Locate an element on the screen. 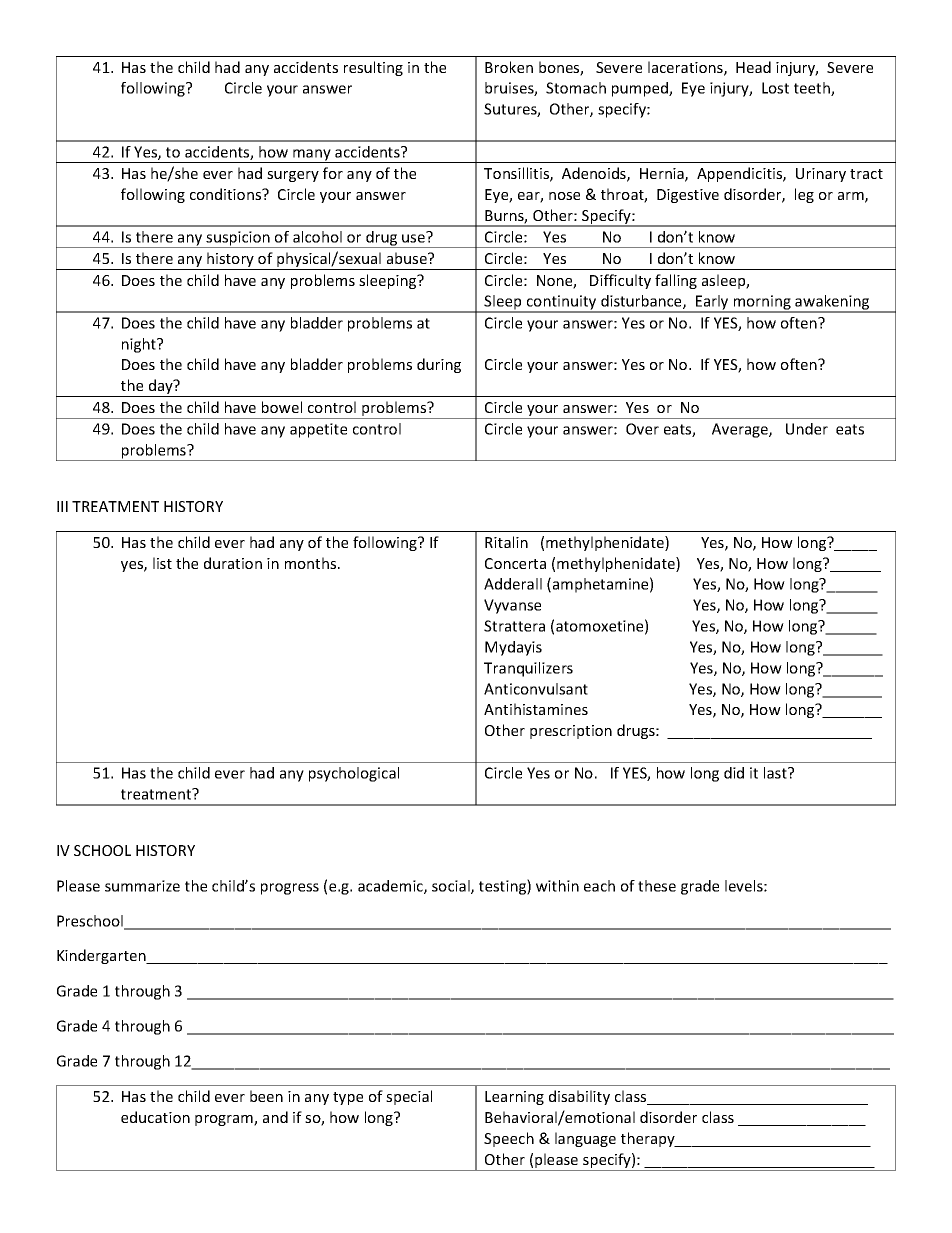 This screenshot has width=952, height=1233. Average is located at coordinates (741, 430).
